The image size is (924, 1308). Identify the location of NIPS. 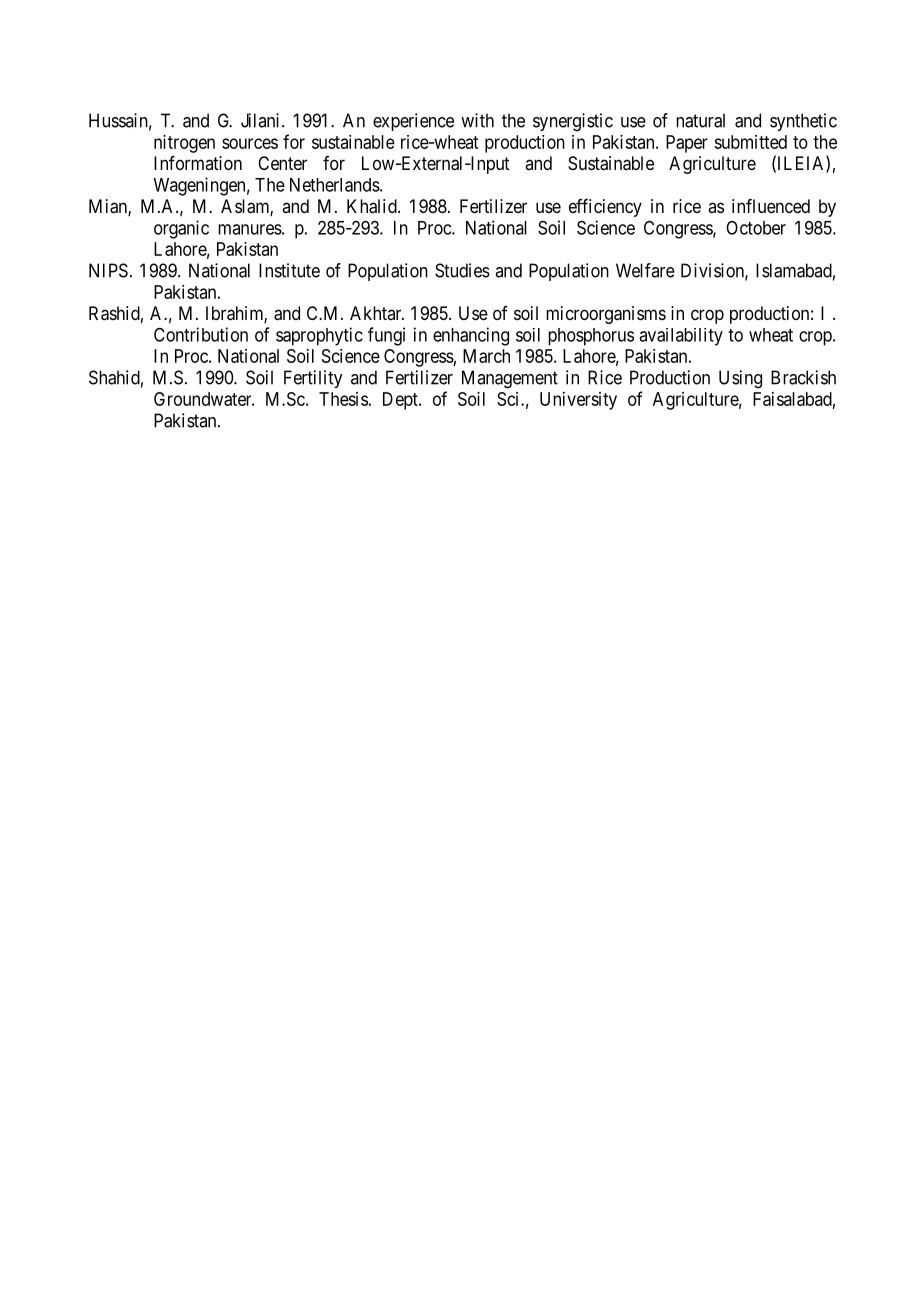
(108, 270).
